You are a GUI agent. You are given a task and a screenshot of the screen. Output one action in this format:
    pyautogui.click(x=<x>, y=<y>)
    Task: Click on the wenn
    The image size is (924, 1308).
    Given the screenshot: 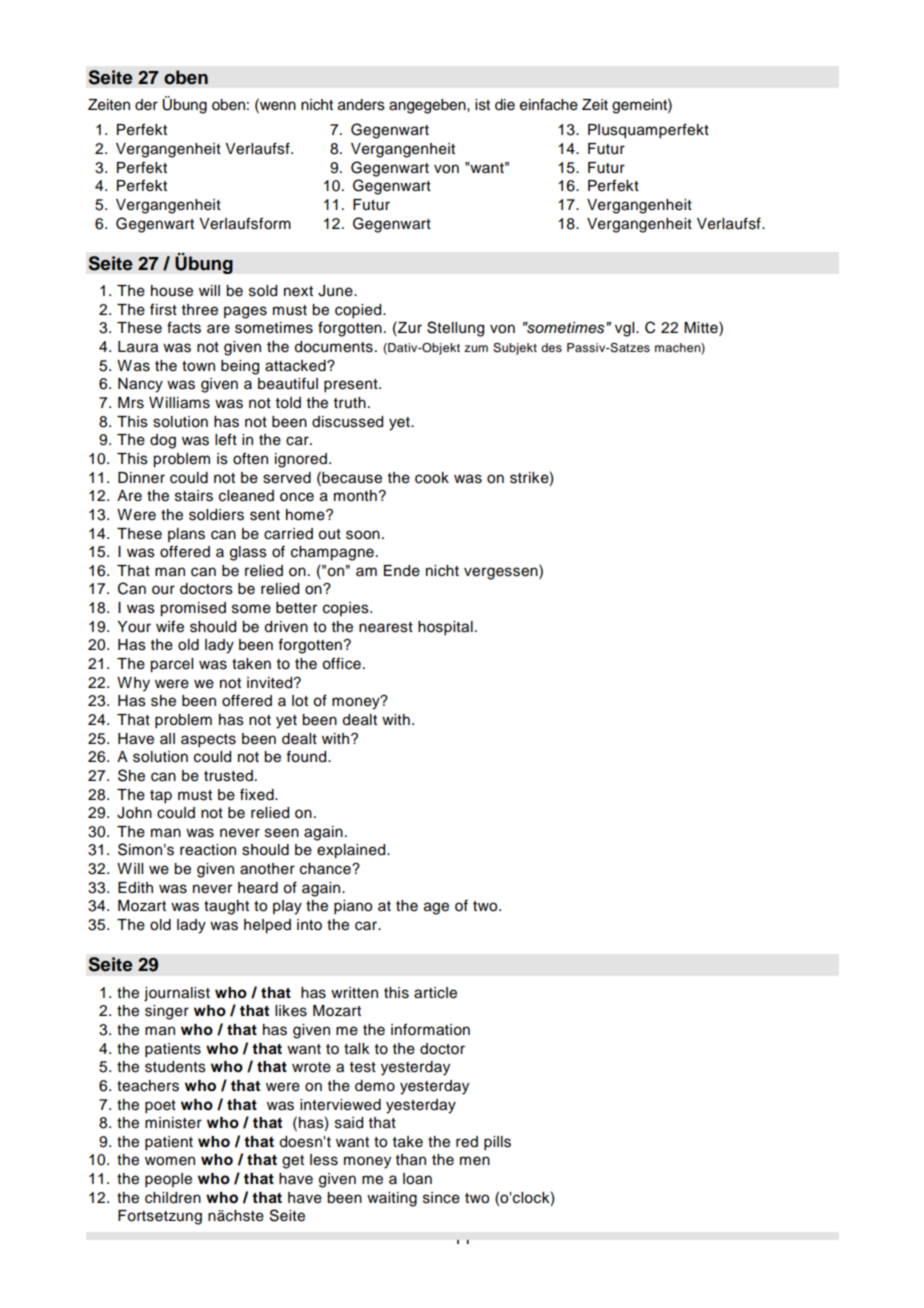 What is the action you would take?
    pyautogui.click(x=277, y=105)
